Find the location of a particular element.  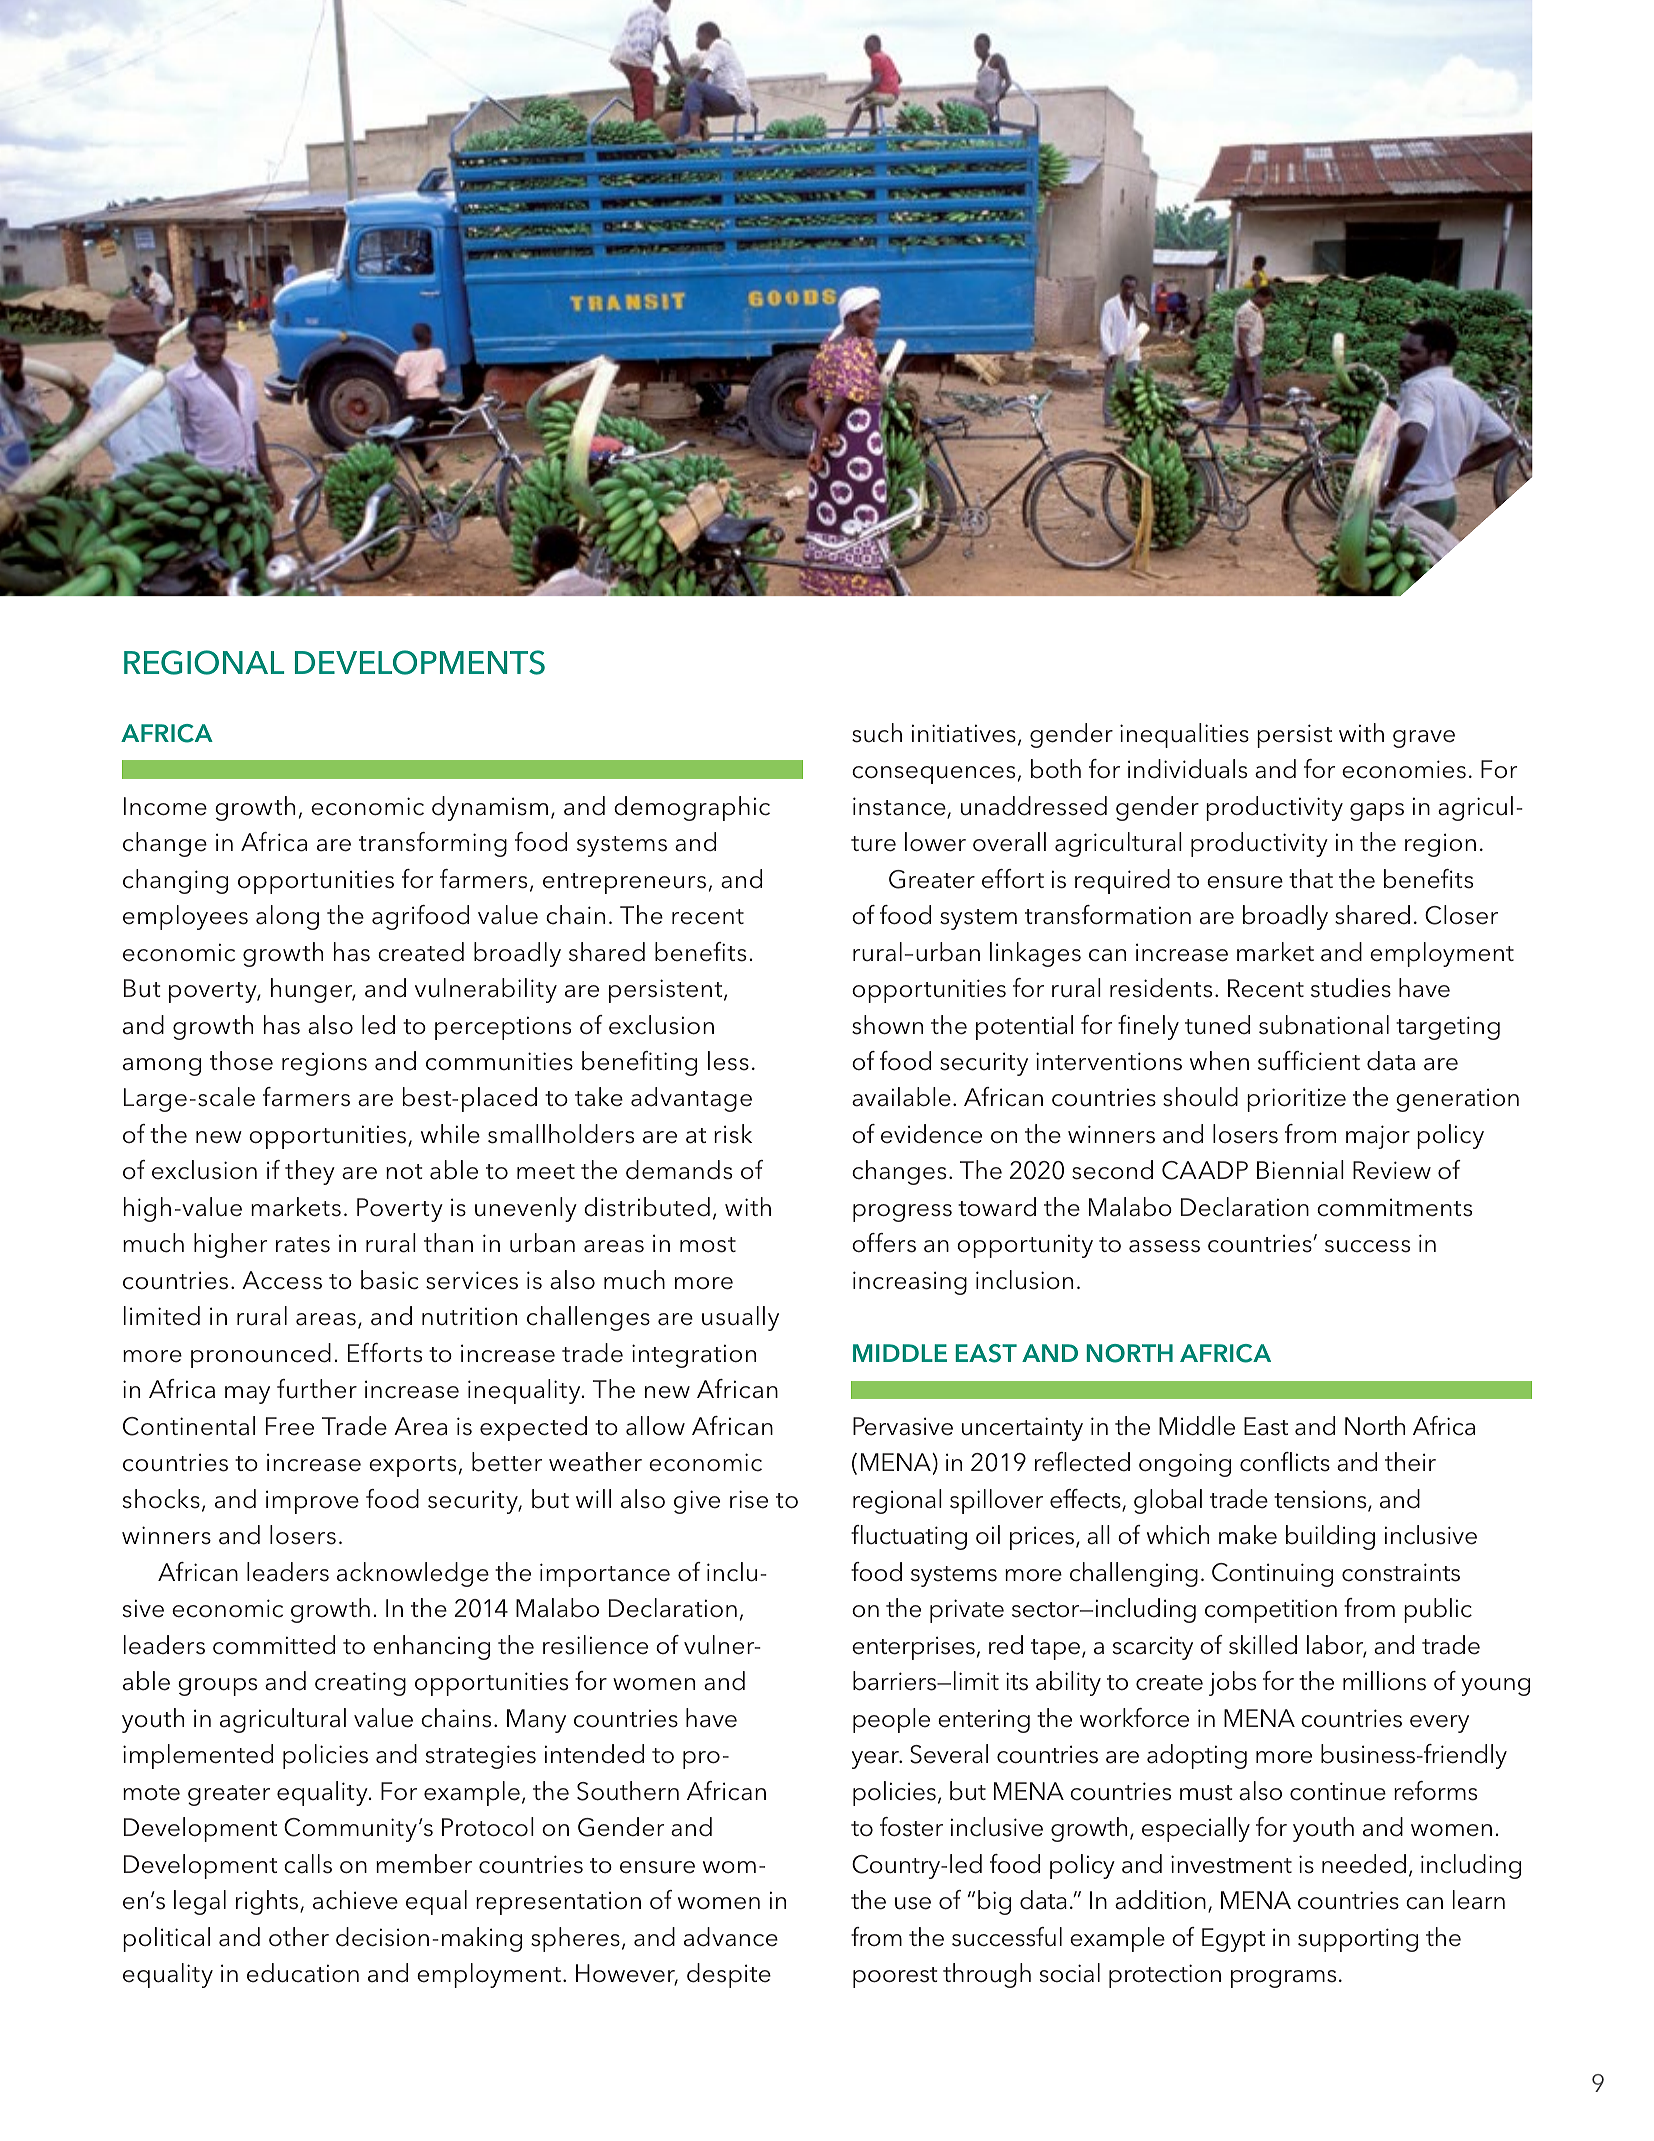

usually is located at coordinates (740, 1318).
